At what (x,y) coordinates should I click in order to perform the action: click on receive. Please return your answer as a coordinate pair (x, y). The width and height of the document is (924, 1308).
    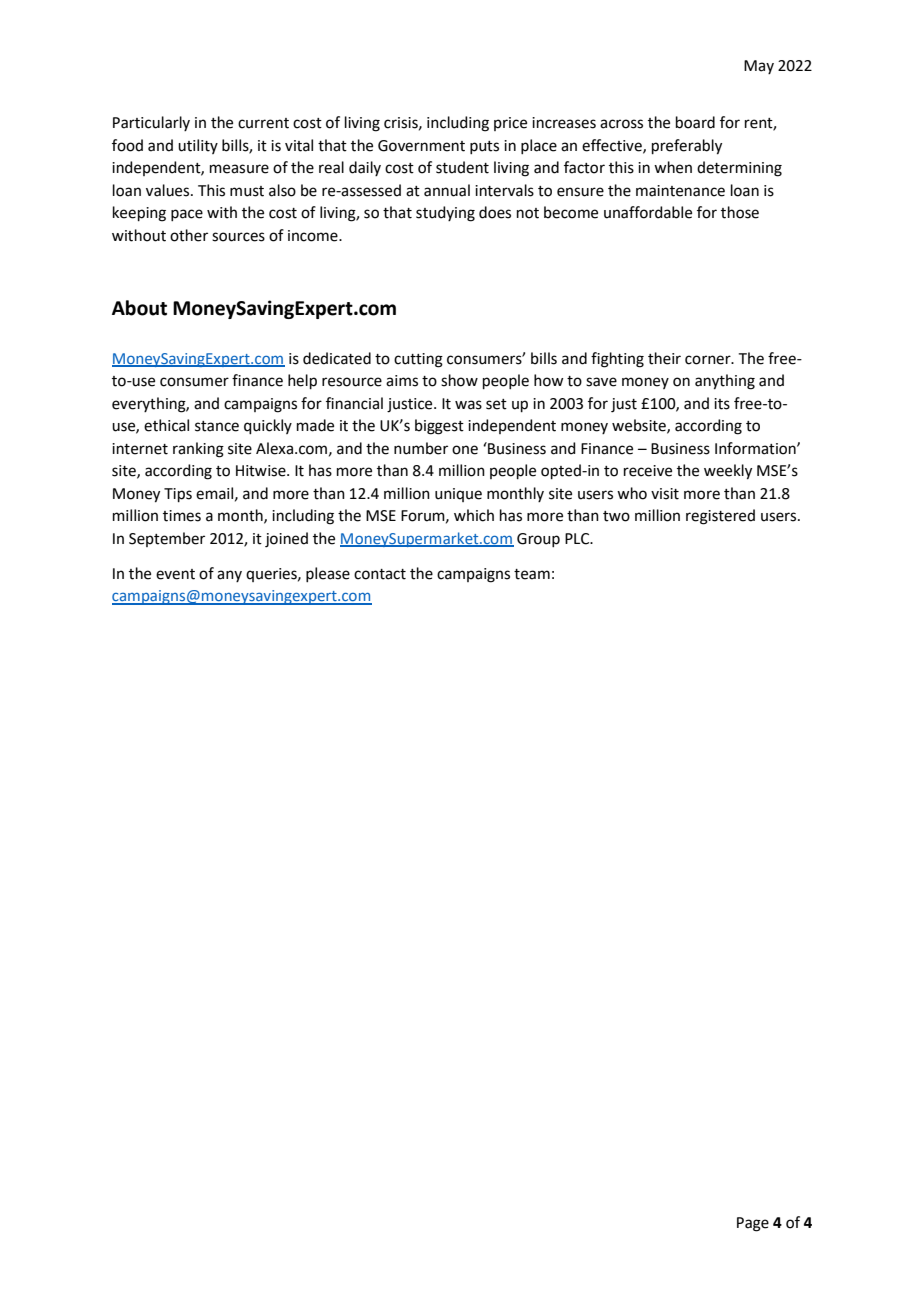
    Looking at the image, I should click on (648, 471).
